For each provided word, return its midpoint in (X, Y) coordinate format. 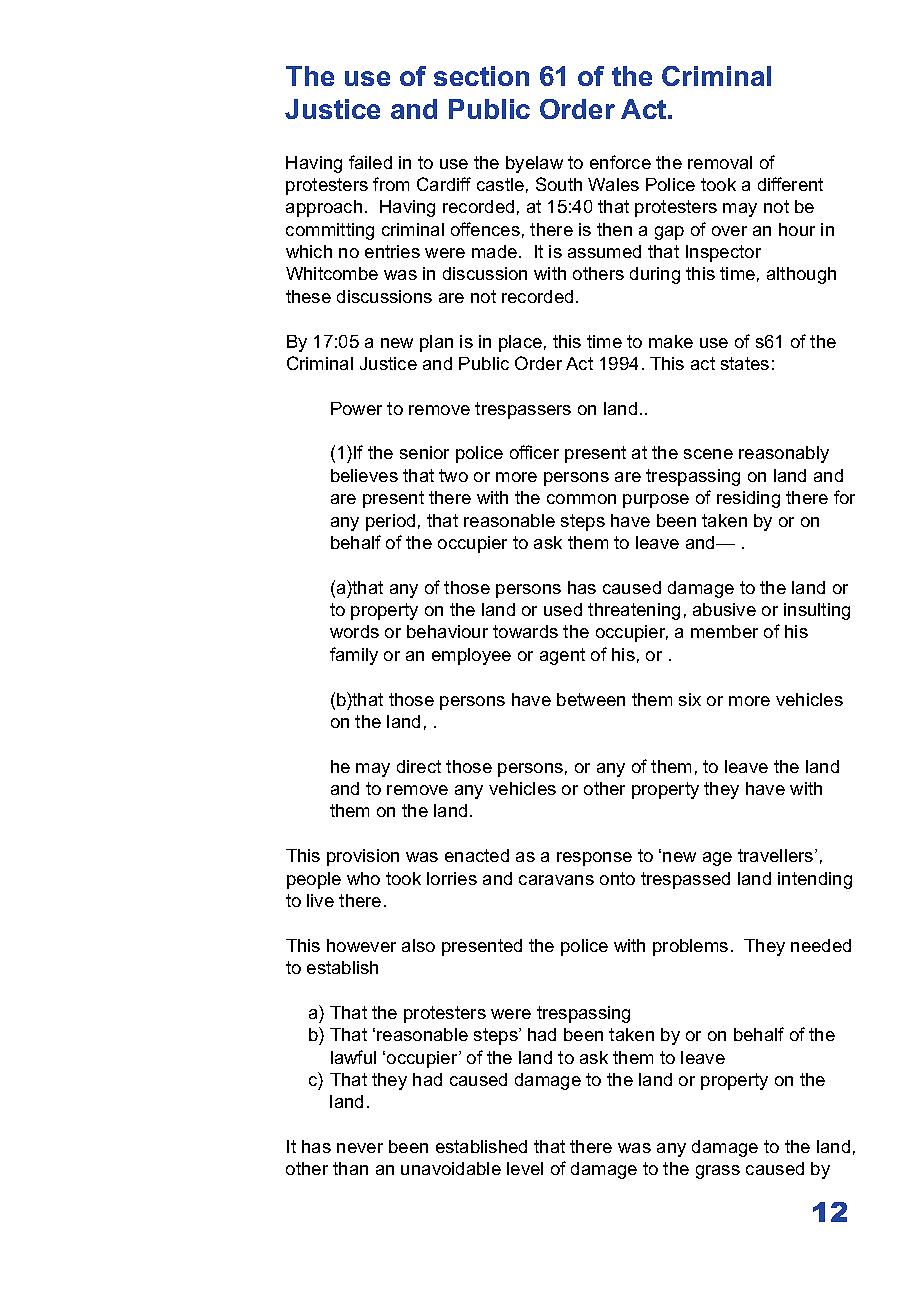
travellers (777, 855)
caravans (556, 880)
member (724, 631)
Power (356, 408)
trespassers (523, 410)
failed (370, 162)
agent (562, 656)
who (363, 878)
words (354, 631)
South (559, 184)
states (745, 363)
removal (720, 162)
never (360, 1148)
